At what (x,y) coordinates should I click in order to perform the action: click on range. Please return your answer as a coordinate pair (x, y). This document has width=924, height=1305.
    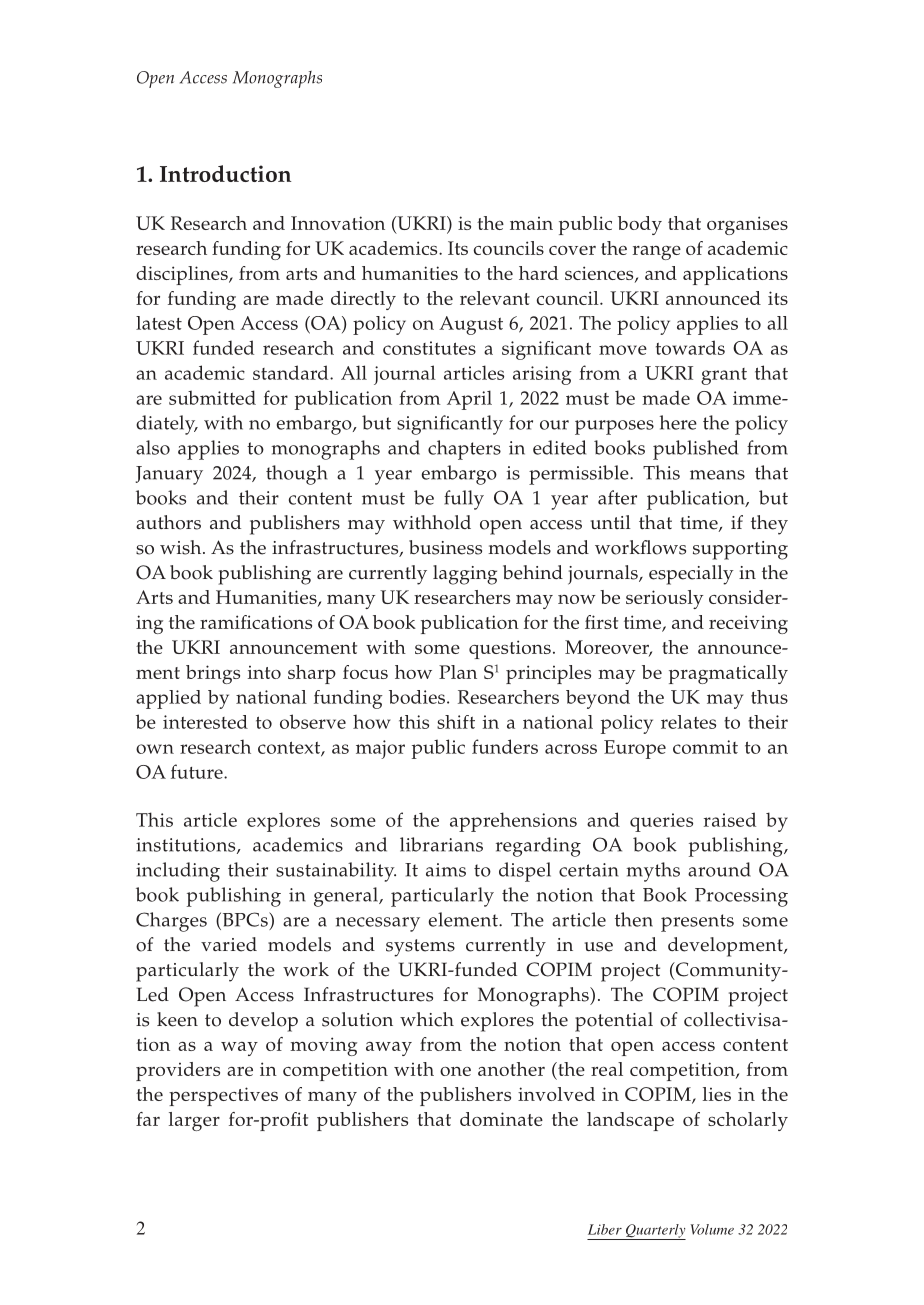
    Looking at the image, I should click on (657, 253).
